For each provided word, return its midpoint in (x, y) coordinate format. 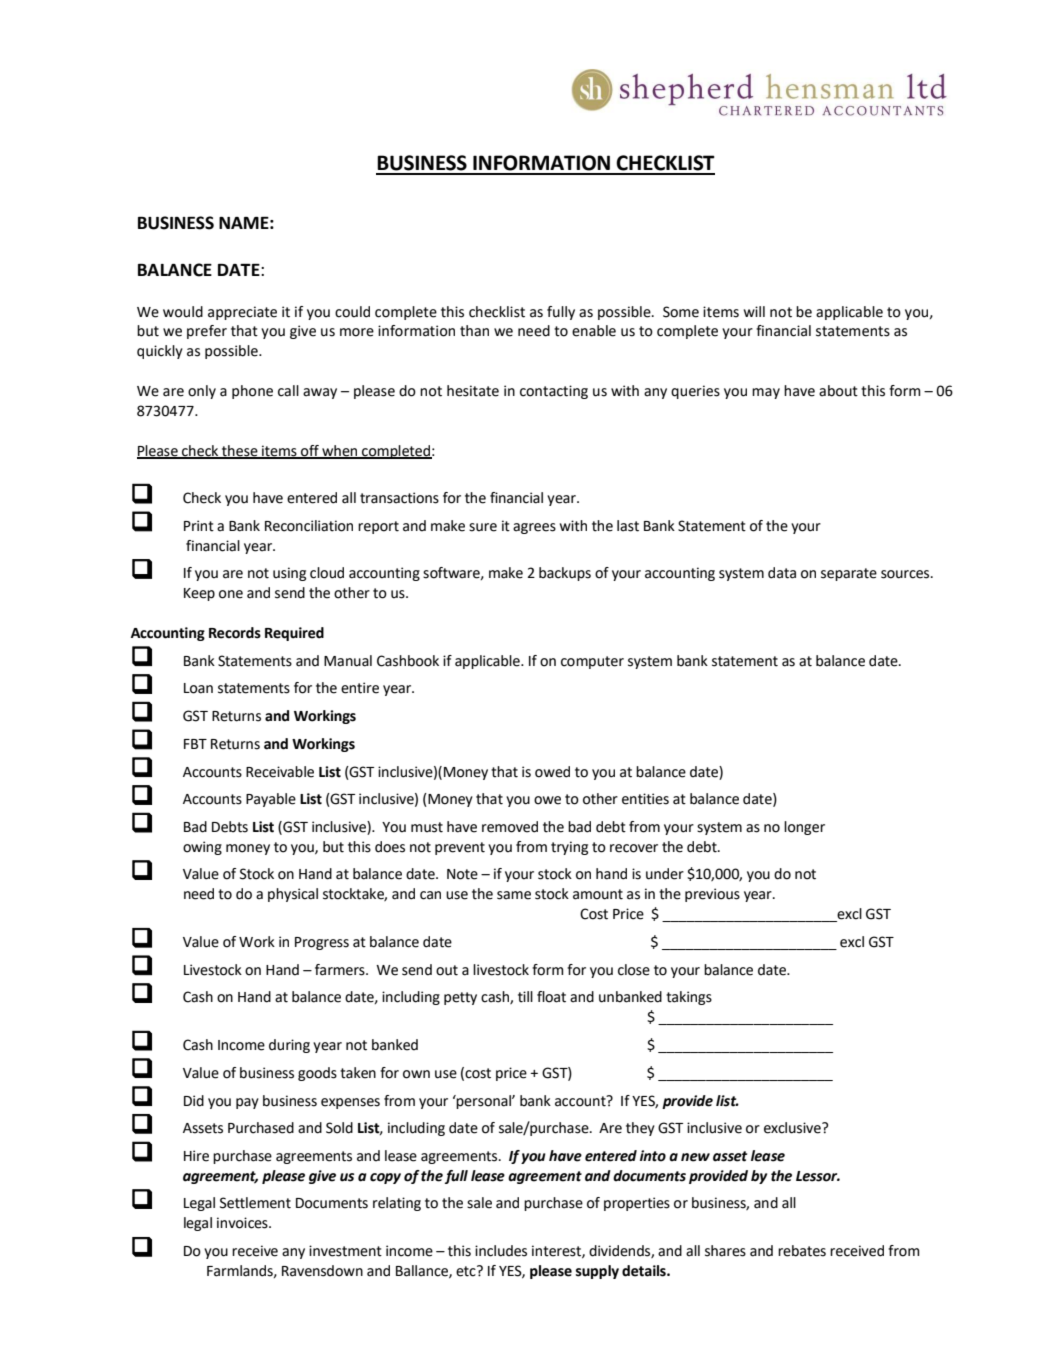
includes (501, 1251)
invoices (243, 1223)
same (514, 895)
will (754, 311)
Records (235, 633)
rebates (802, 1251)
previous (712, 895)
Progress (322, 943)
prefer (207, 332)
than (474, 331)
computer (592, 662)
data (782, 573)
